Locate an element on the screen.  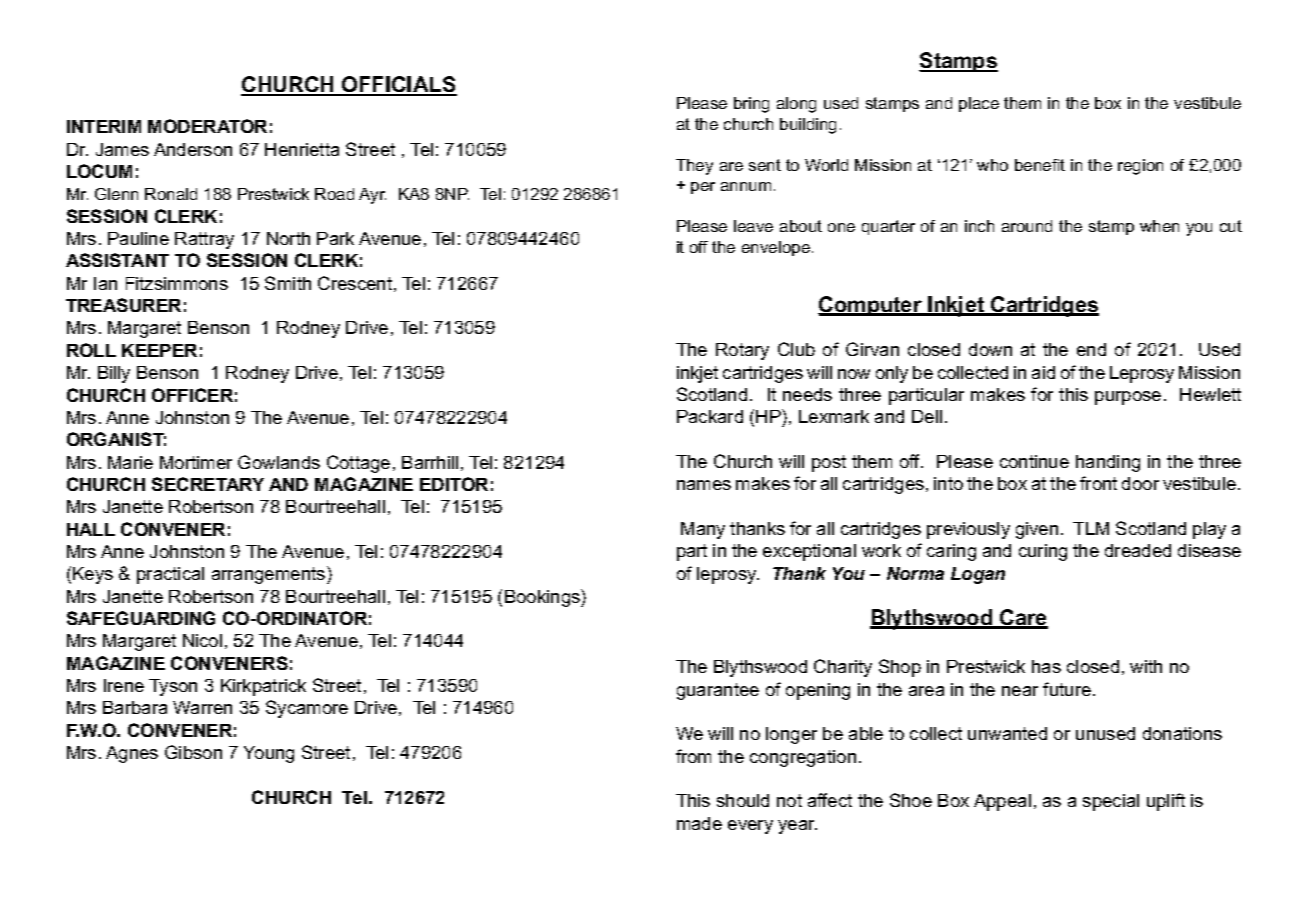
purpose is located at coordinates (1128, 398).
